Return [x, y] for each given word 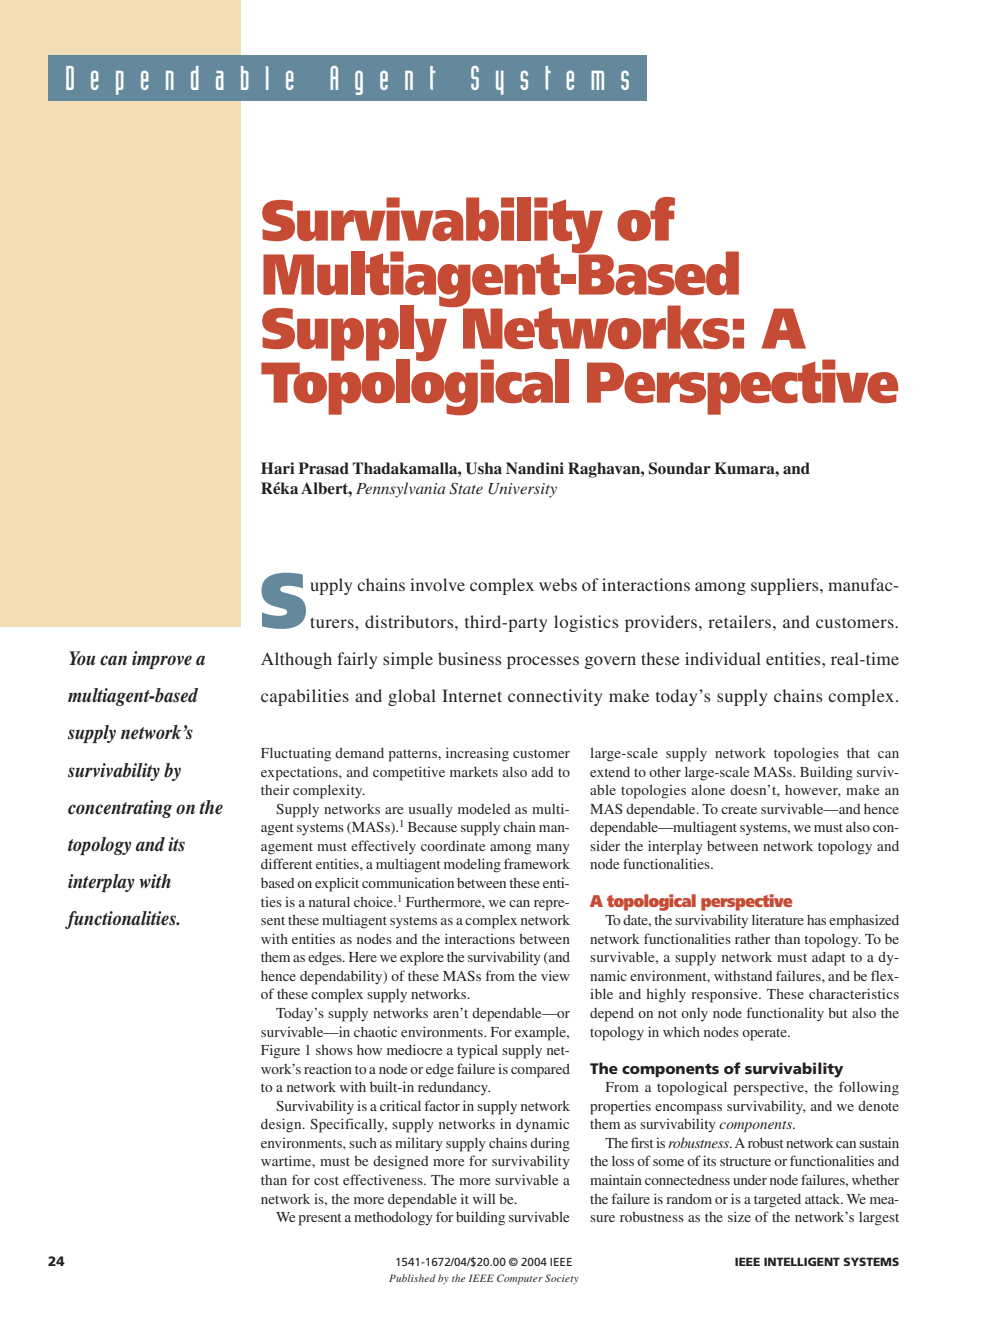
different [287, 863]
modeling [472, 865]
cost [326, 1180]
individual [723, 658]
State [466, 488]
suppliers [786, 586]
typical [477, 1051]
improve [162, 660]
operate [765, 1035]
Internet [472, 695]
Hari [277, 468]
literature [778, 919]
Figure [280, 1051]
